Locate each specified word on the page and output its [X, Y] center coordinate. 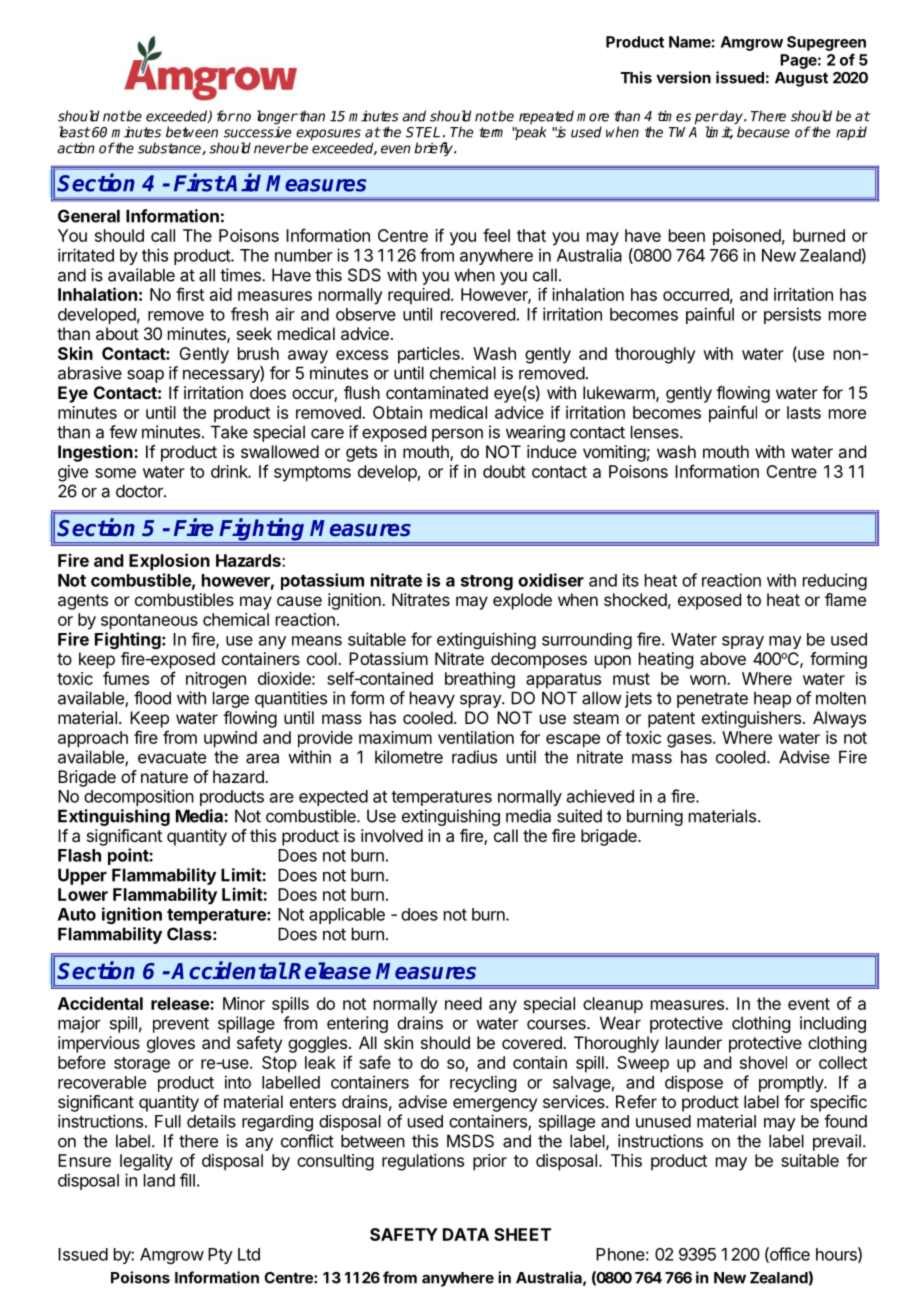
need [463, 1003]
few [123, 432]
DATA [466, 1234]
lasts [804, 412]
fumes [126, 678]
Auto [77, 914]
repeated [546, 118]
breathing [480, 680]
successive [257, 132]
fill [187, 1180]
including [833, 1024]
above [723, 658]
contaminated [437, 392]
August [801, 79]
